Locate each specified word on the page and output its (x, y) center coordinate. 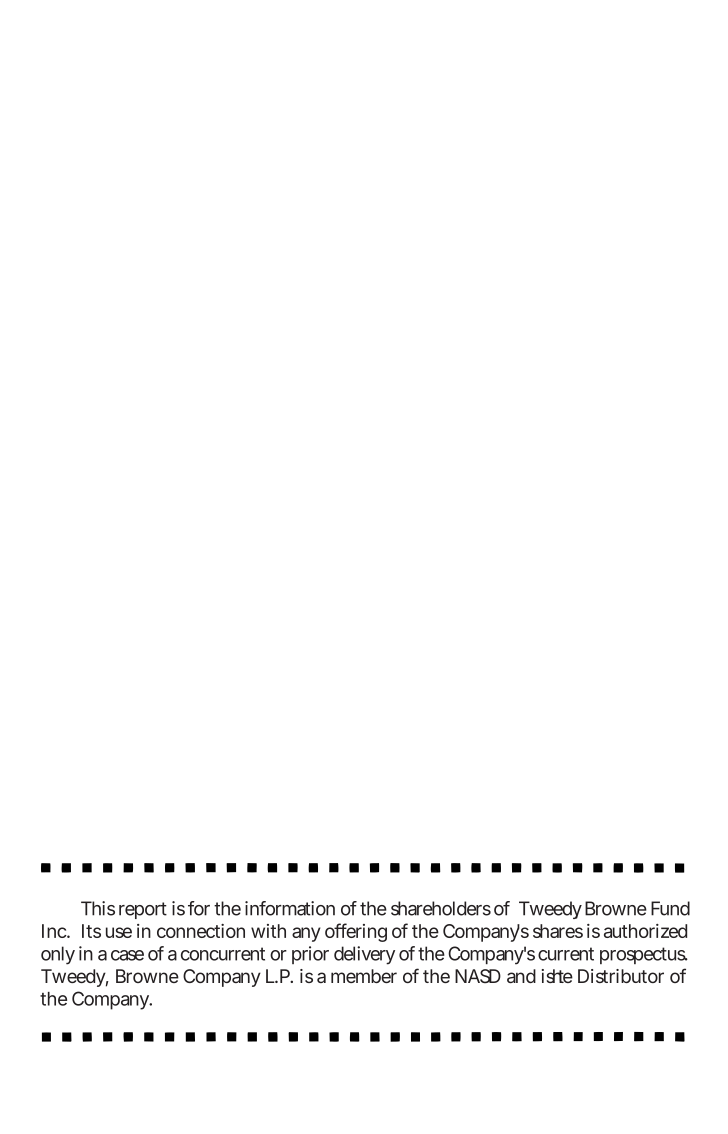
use (119, 932)
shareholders (441, 908)
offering (356, 932)
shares (558, 931)
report (143, 910)
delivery (364, 955)
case (127, 955)
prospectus (644, 955)
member (364, 976)
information (290, 908)
